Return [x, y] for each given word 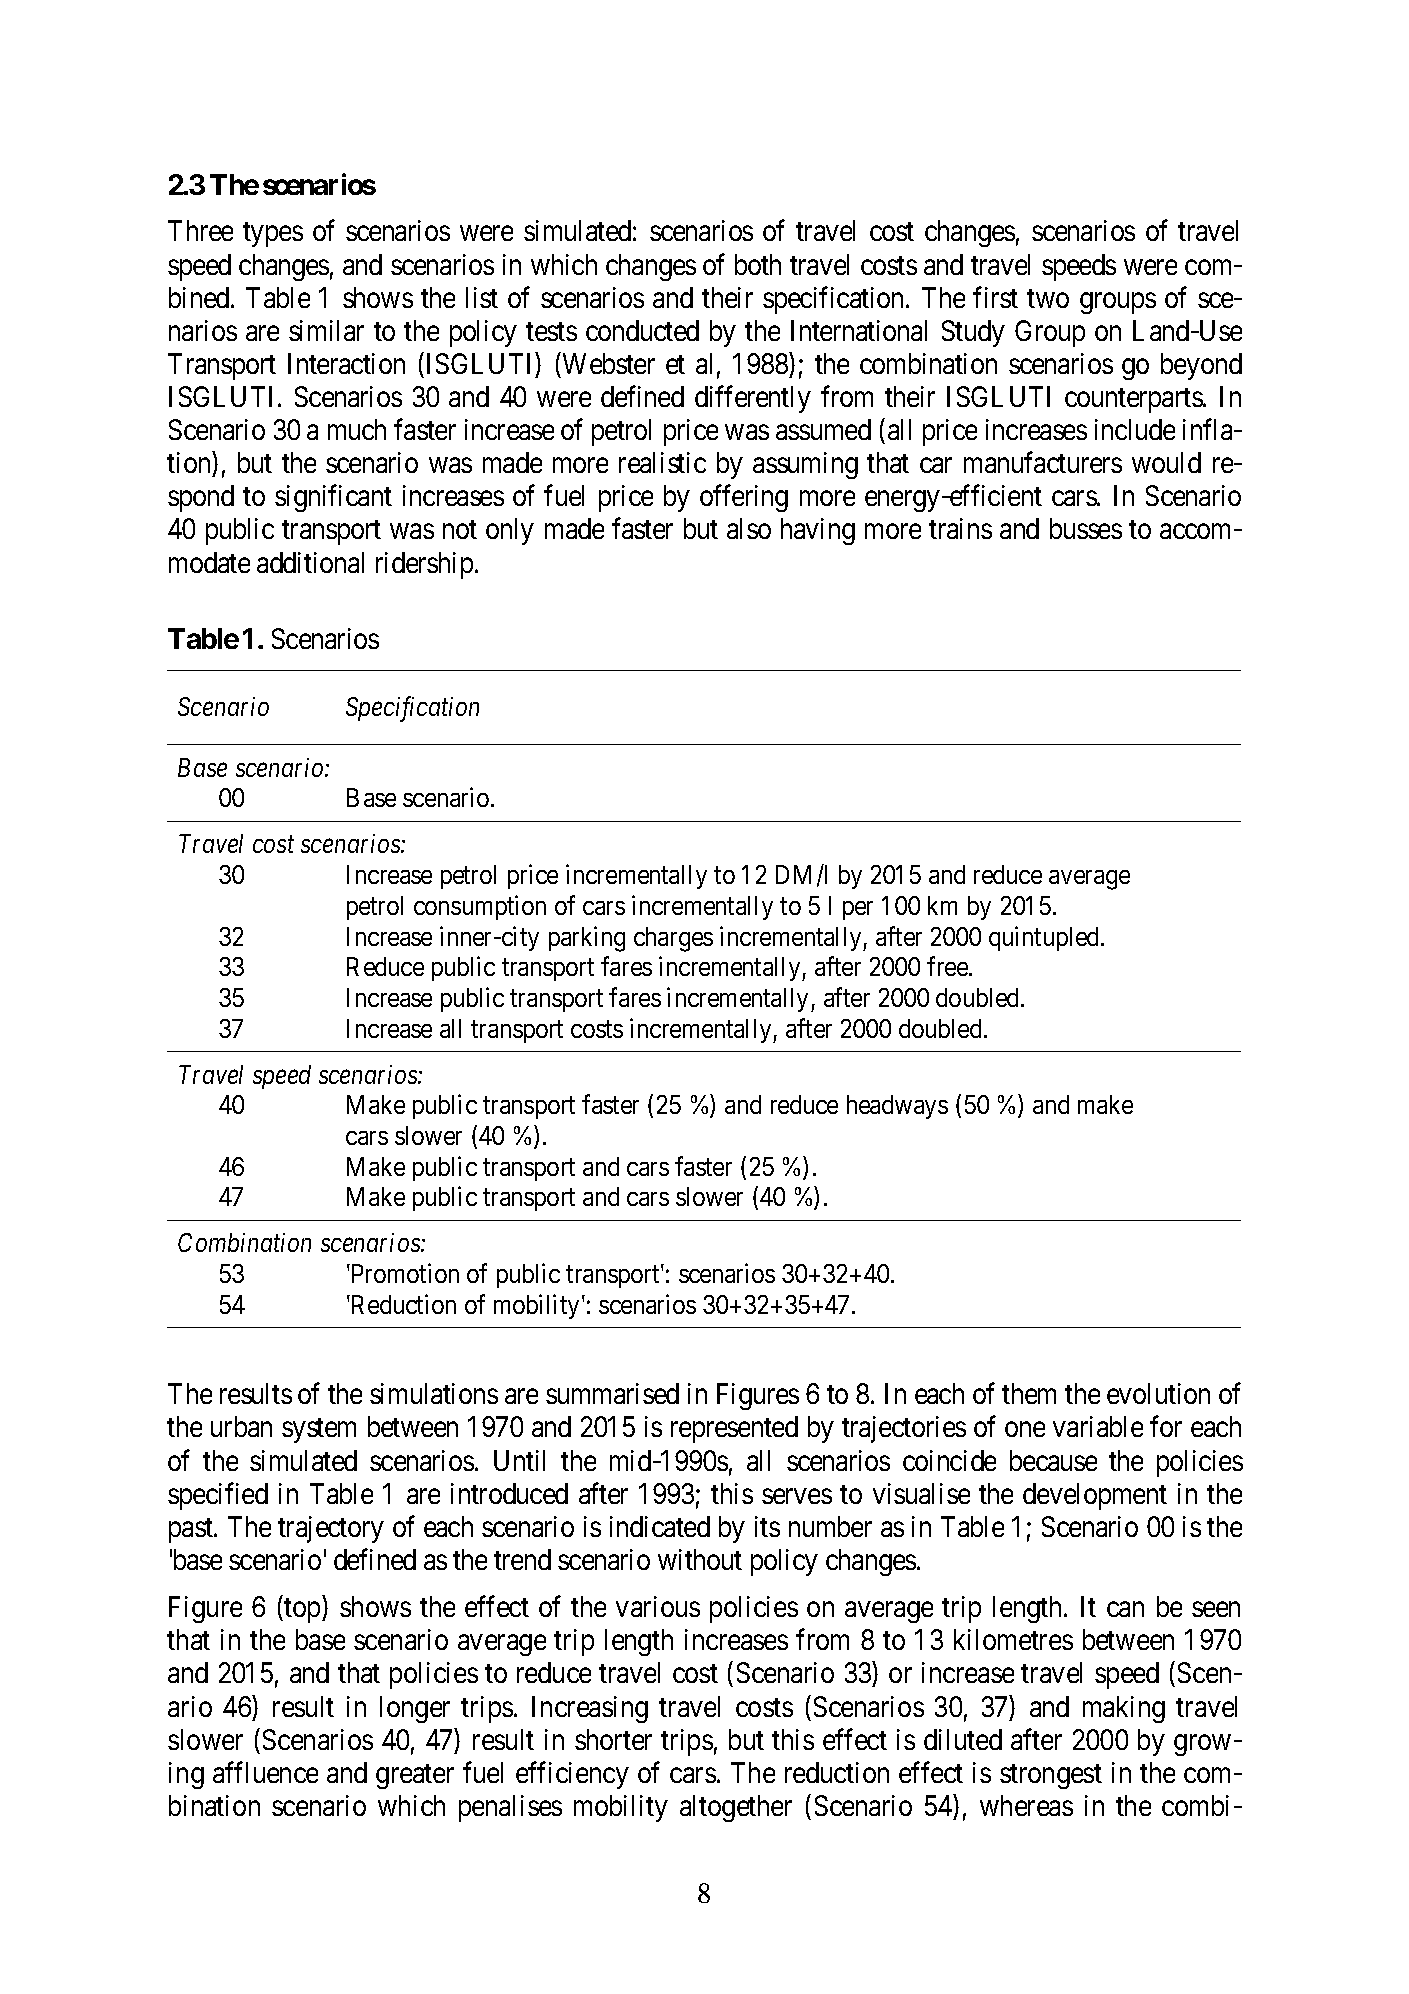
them [1029, 1393]
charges [673, 939]
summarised [612, 1393]
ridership [424, 565]
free [948, 966]
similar [326, 330]
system [319, 1431]
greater [415, 1776]
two [1048, 298]
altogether [736, 1808]
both [758, 264]
